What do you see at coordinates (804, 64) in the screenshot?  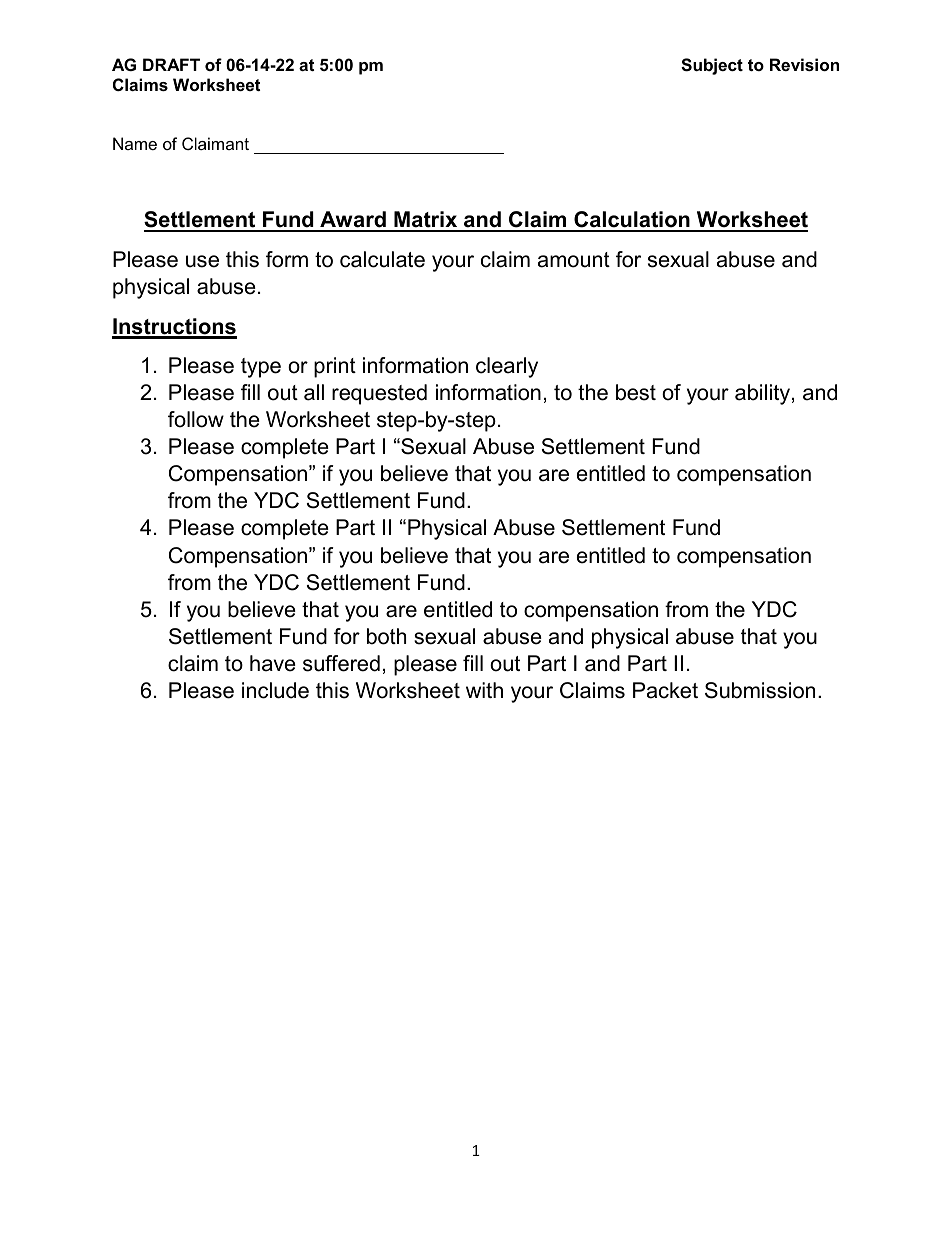 I see `Revision` at bounding box center [804, 64].
